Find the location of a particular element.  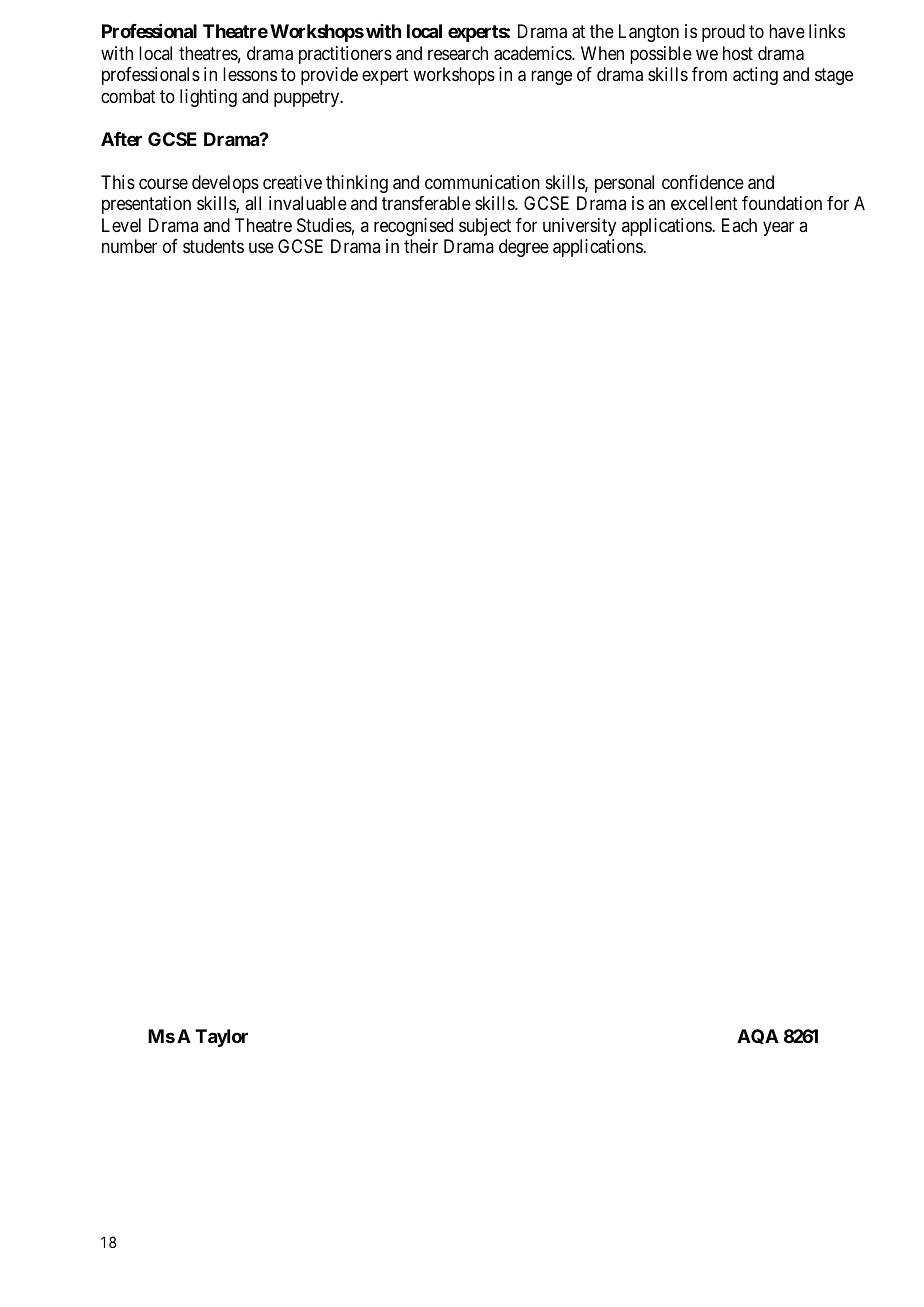

host is located at coordinates (738, 53).
